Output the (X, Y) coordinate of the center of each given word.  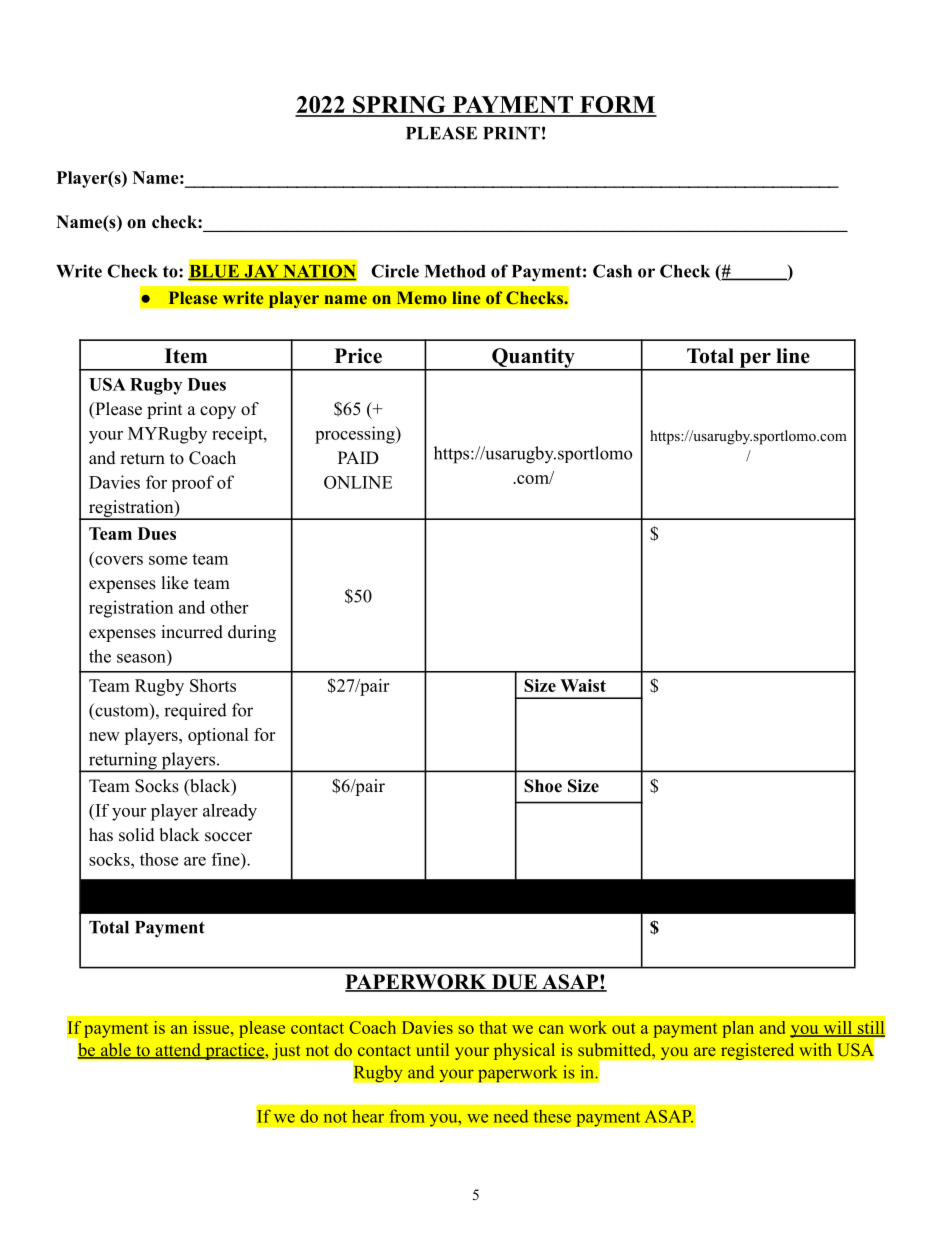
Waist (583, 685)
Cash (612, 271)
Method (455, 271)
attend (178, 1051)
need (511, 1116)
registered (758, 1051)
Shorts (213, 685)
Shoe (543, 786)
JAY (261, 272)
